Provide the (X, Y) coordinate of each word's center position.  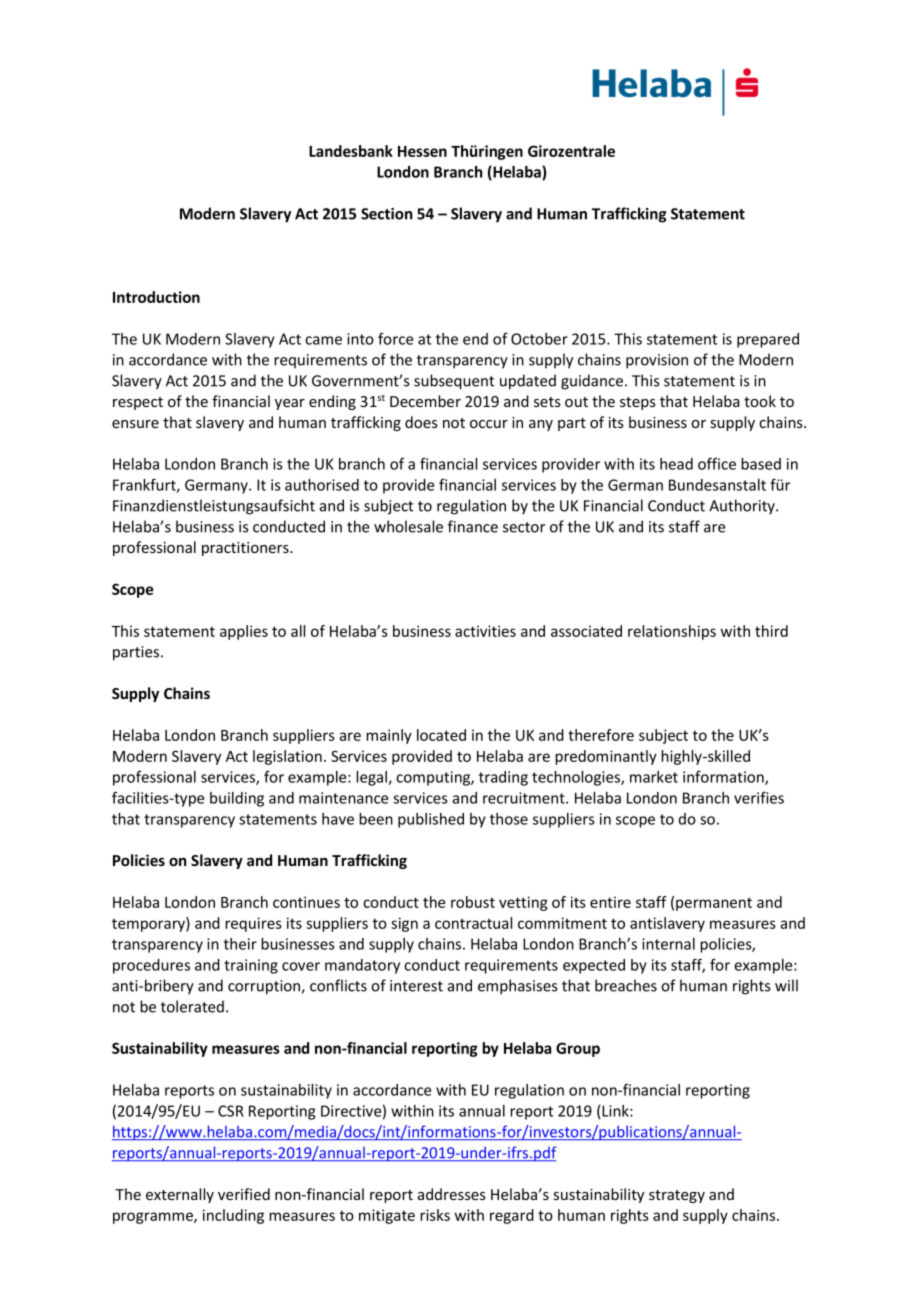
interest (416, 986)
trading (503, 778)
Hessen (422, 151)
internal (668, 944)
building (237, 799)
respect (138, 403)
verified (244, 1194)
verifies (759, 797)
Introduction (156, 297)
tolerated (192, 1006)
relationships (672, 632)
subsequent (454, 382)
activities (485, 631)
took (760, 401)
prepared (768, 340)
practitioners (246, 549)
